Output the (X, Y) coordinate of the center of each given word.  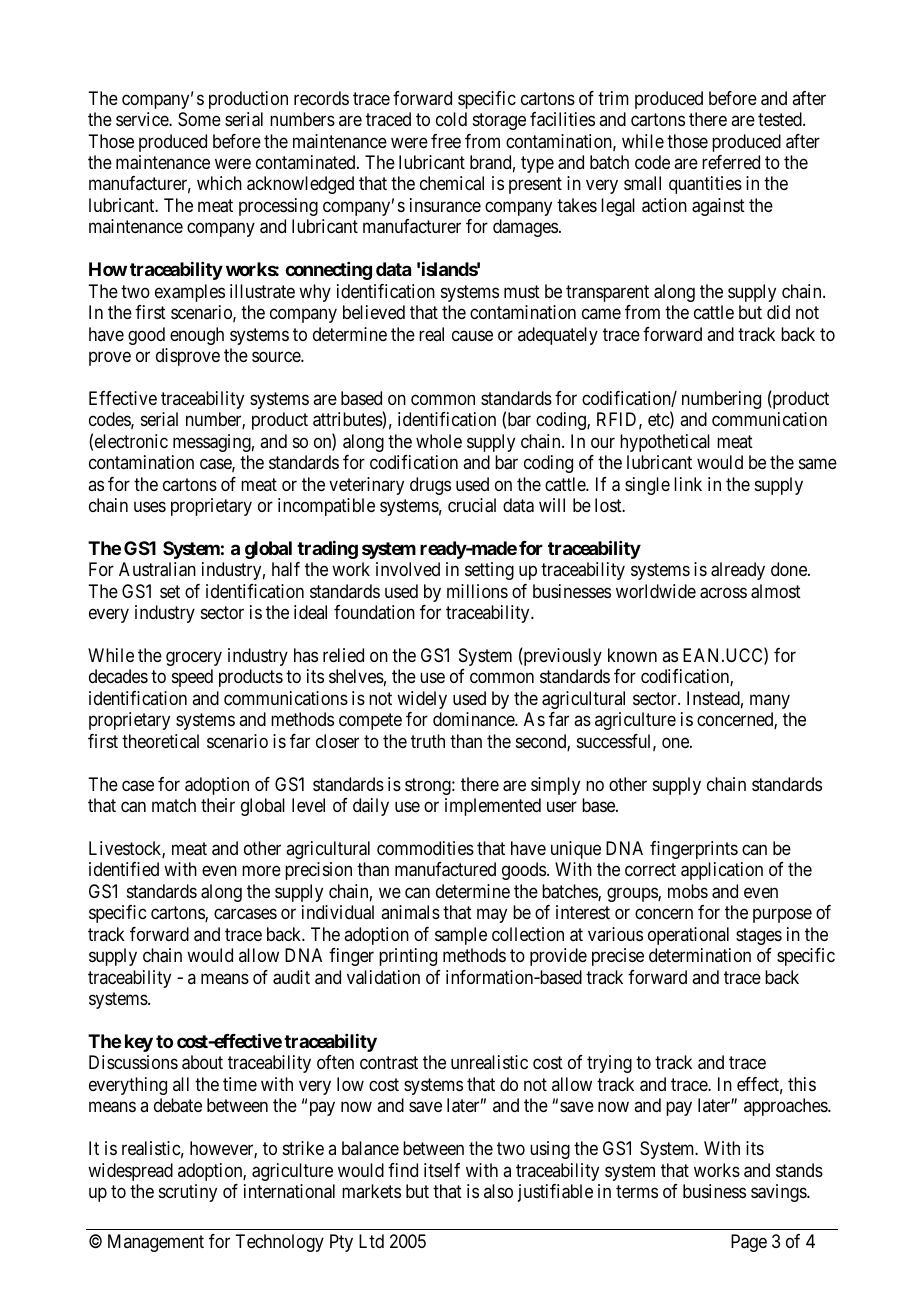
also (498, 1191)
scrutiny (188, 1193)
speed (192, 678)
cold (451, 119)
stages (759, 936)
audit (291, 977)
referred (731, 162)
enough (197, 336)
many (770, 701)
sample (461, 936)
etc (659, 421)
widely (422, 700)
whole (439, 441)
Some (199, 119)
